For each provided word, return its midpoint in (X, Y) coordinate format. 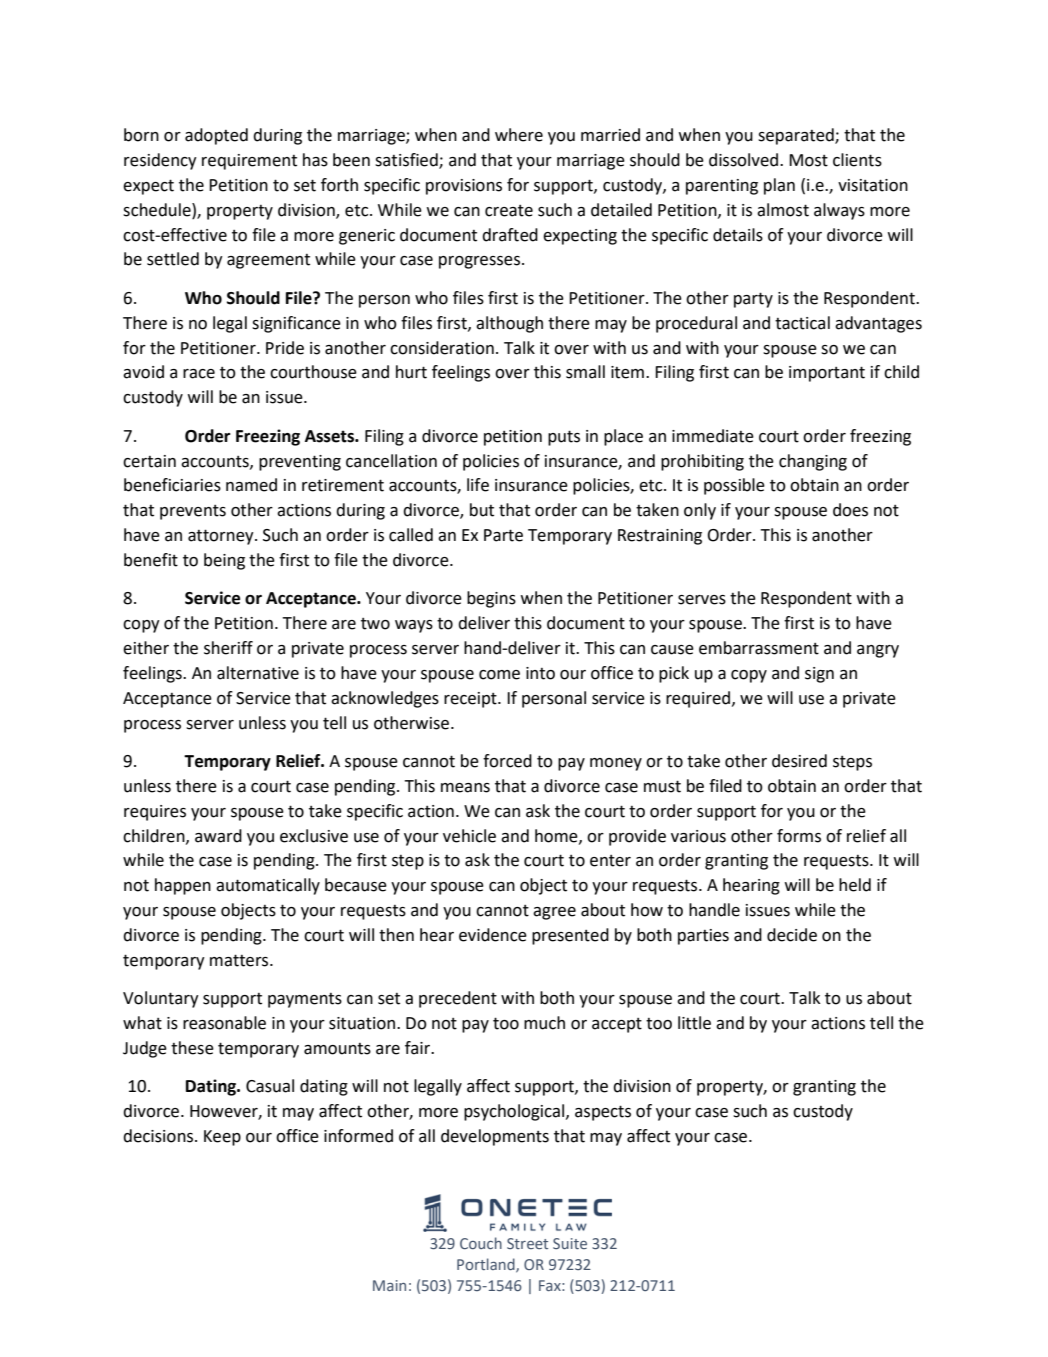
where (519, 135)
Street (527, 1243)
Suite (570, 1243)
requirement (249, 162)
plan (779, 186)
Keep (222, 1138)
